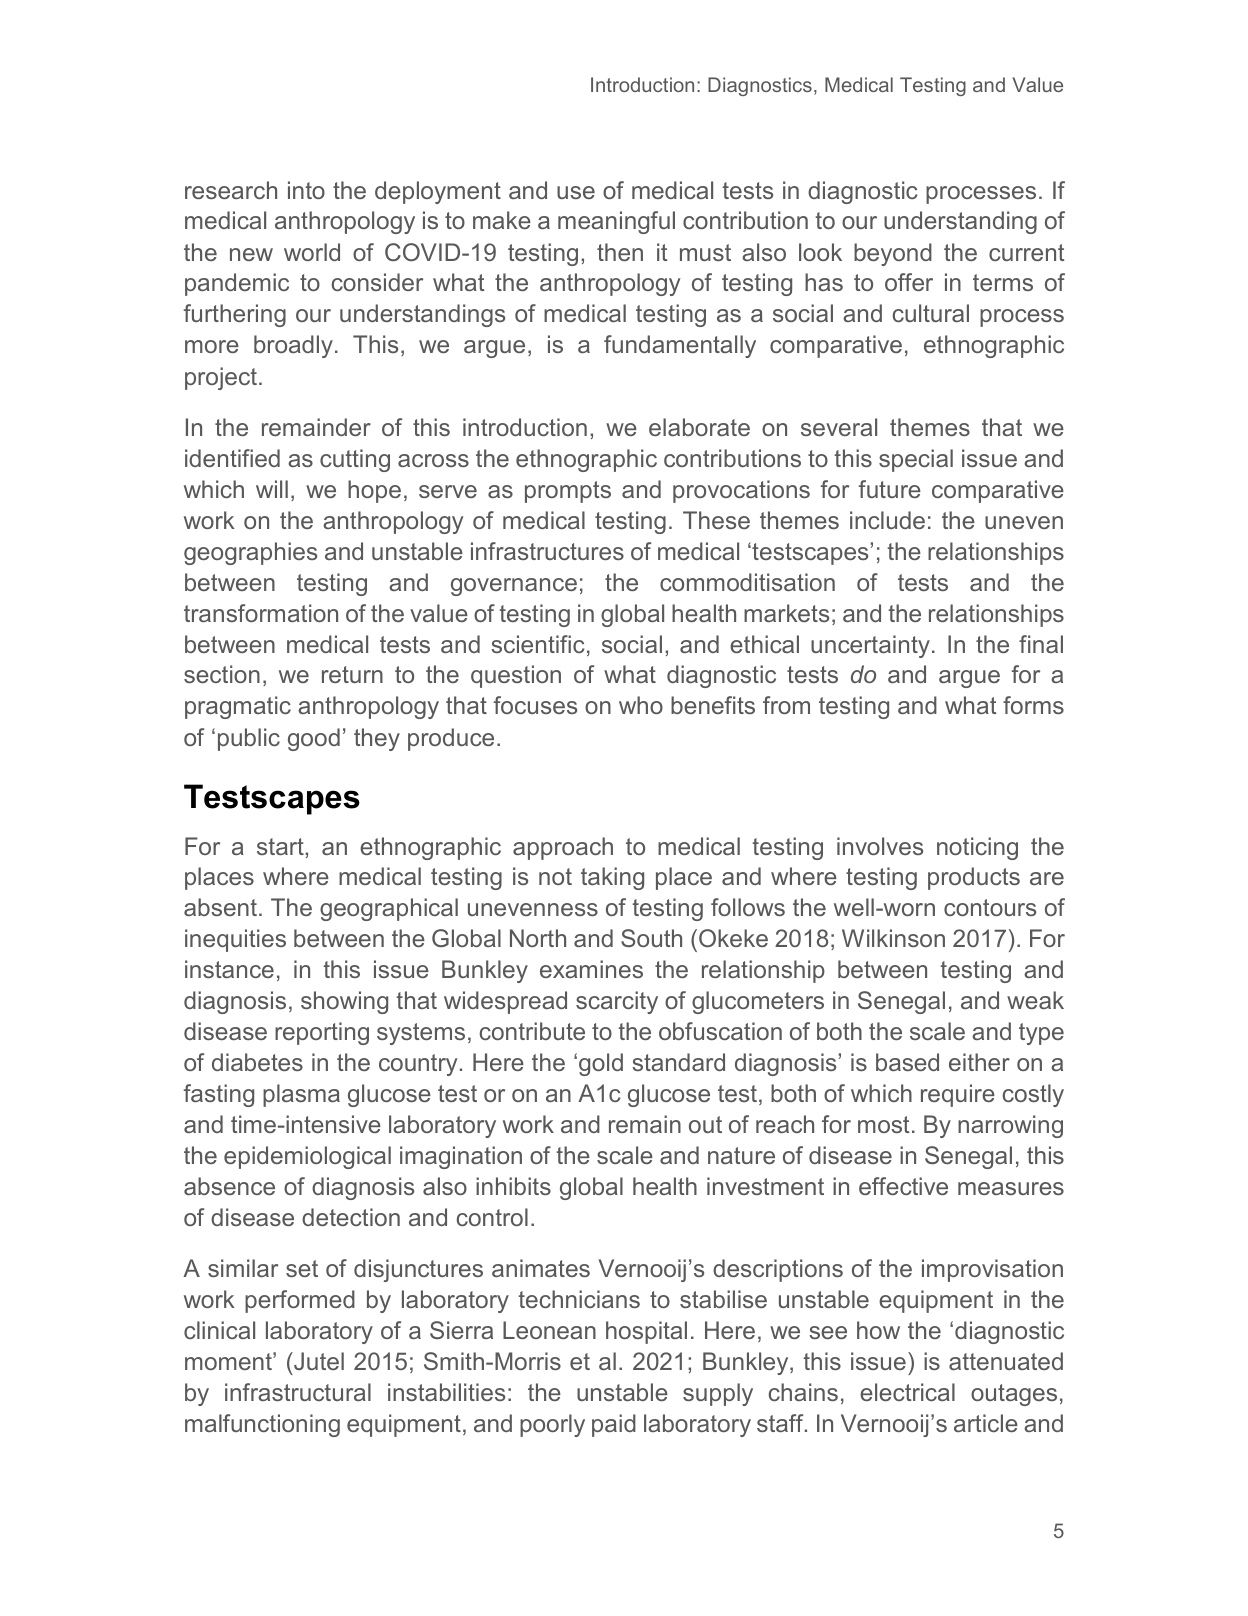 The width and height of the screenshot is (1248, 1616). Describe the element at coordinates (312, 252) in the screenshot. I see `world` at that location.
